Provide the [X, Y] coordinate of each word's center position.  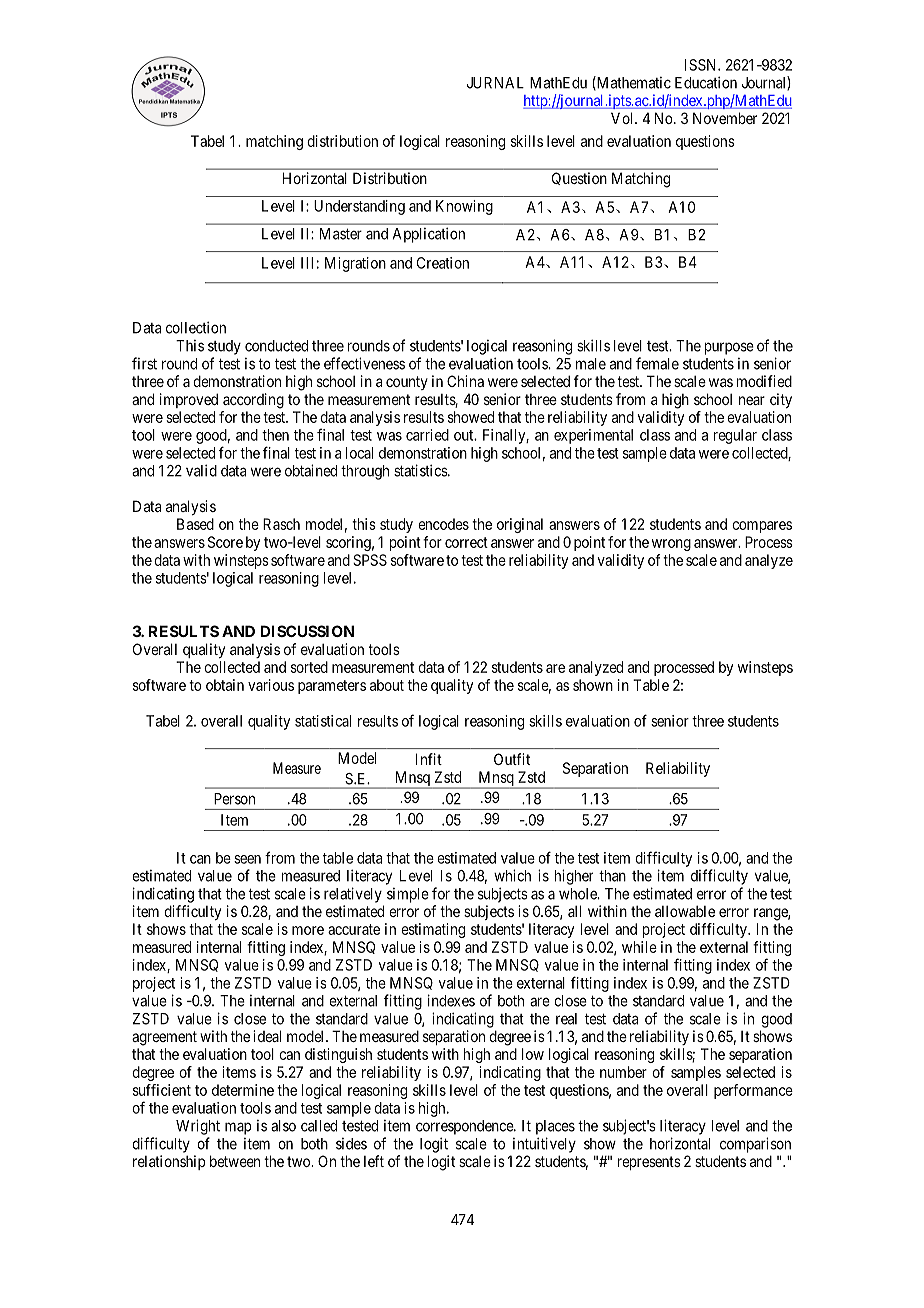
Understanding [359, 207]
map [238, 1128]
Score [225, 542]
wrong [671, 545]
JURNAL [495, 83]
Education [706, 82]
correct [466, 542]
